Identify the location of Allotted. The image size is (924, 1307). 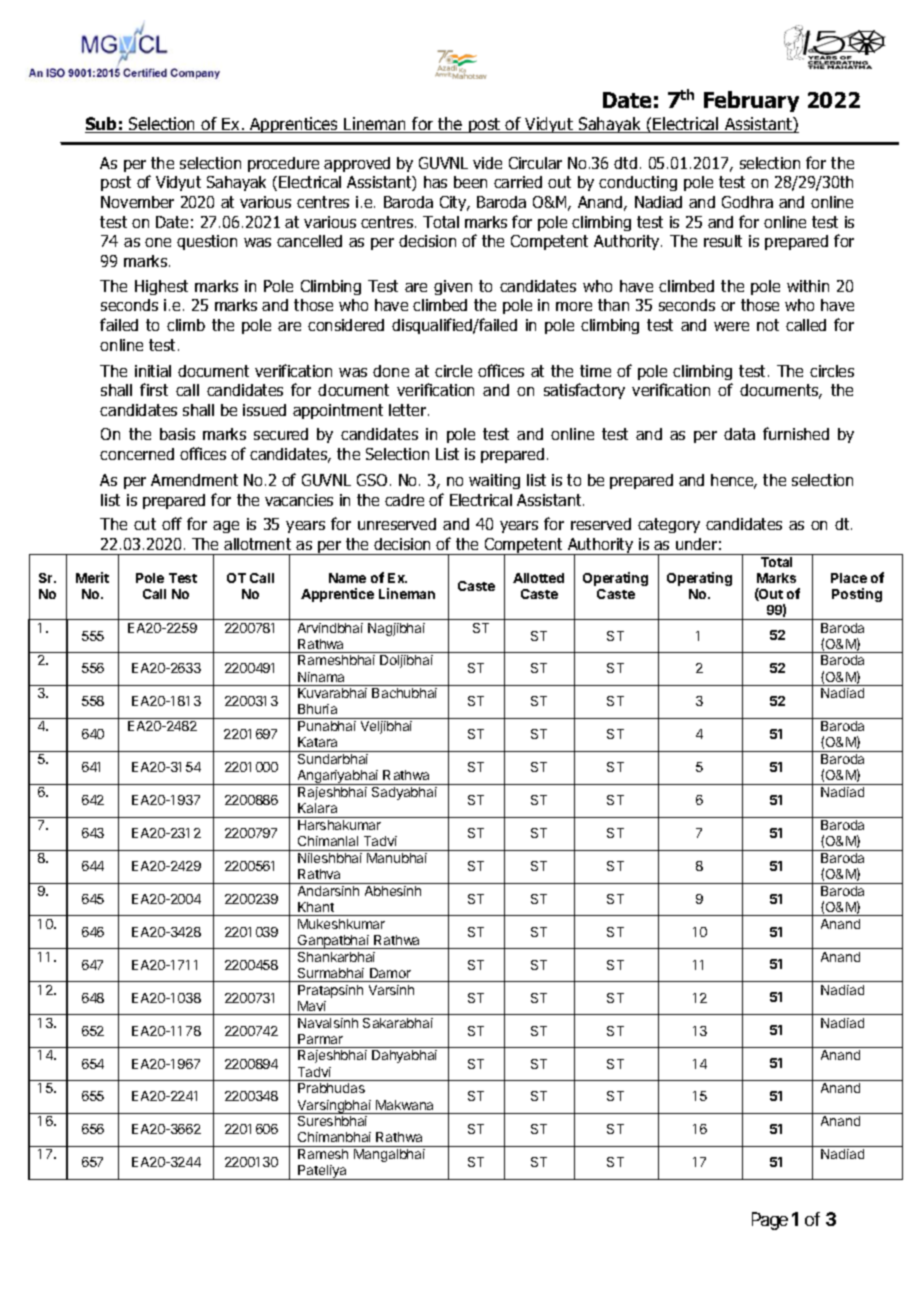
(538, 578).
